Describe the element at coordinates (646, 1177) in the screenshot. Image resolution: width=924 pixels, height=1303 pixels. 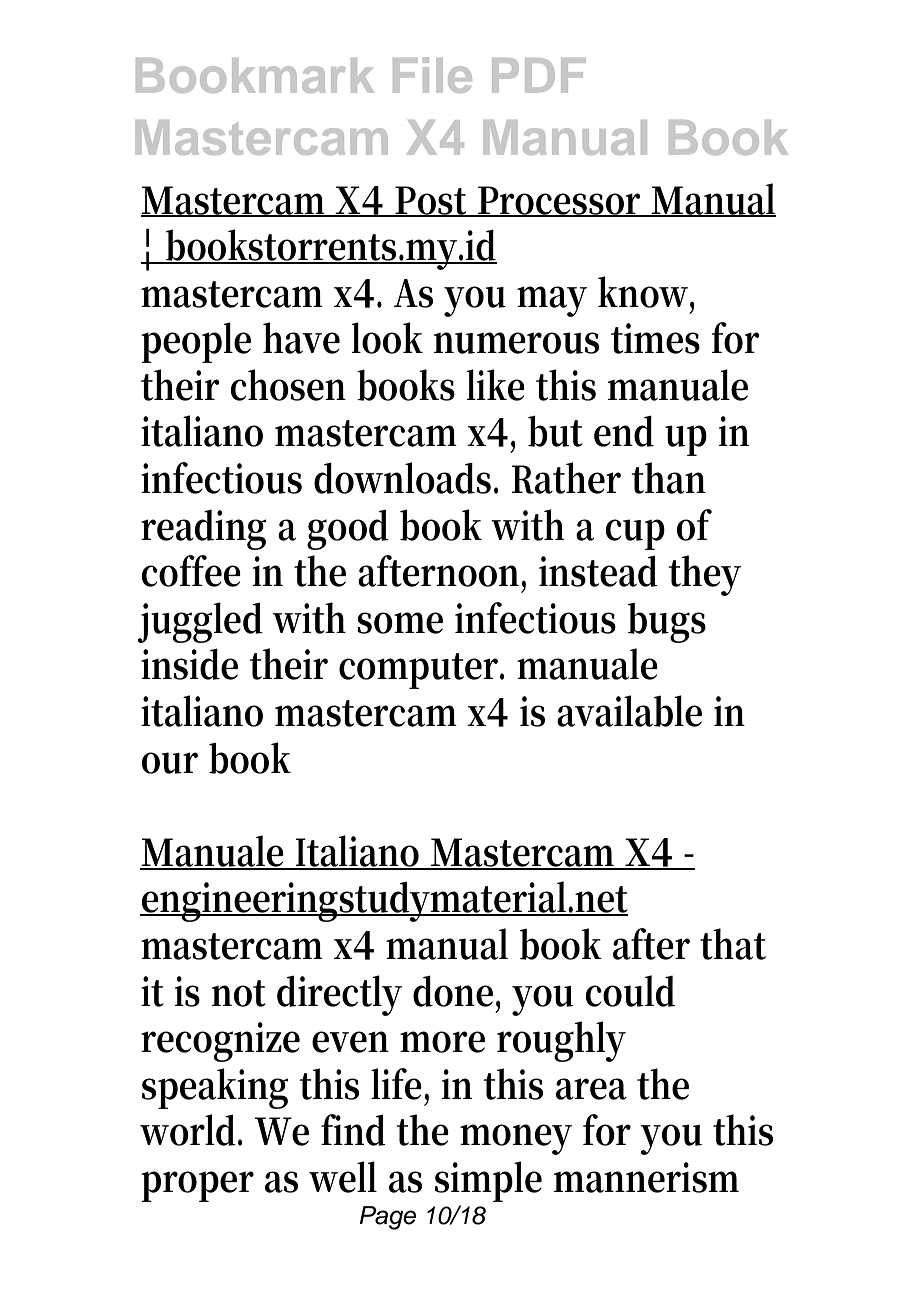
I see `mannerism` at that location.
